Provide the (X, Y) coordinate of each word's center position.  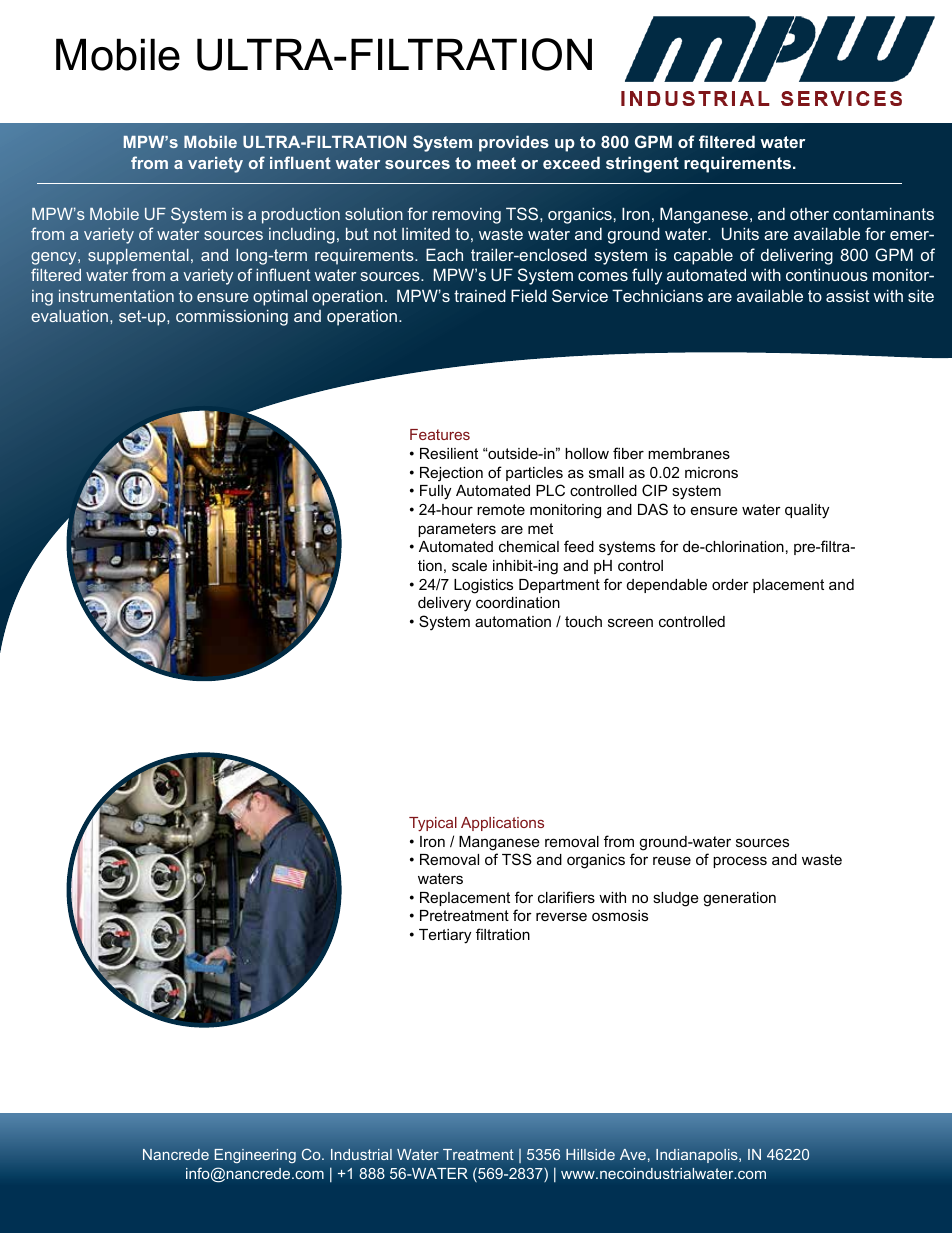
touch (583, 621)
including (302, 235)
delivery (444, 604)
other (809, 213)
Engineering (255, 1156)
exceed (571, 162)
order (730, 584)
